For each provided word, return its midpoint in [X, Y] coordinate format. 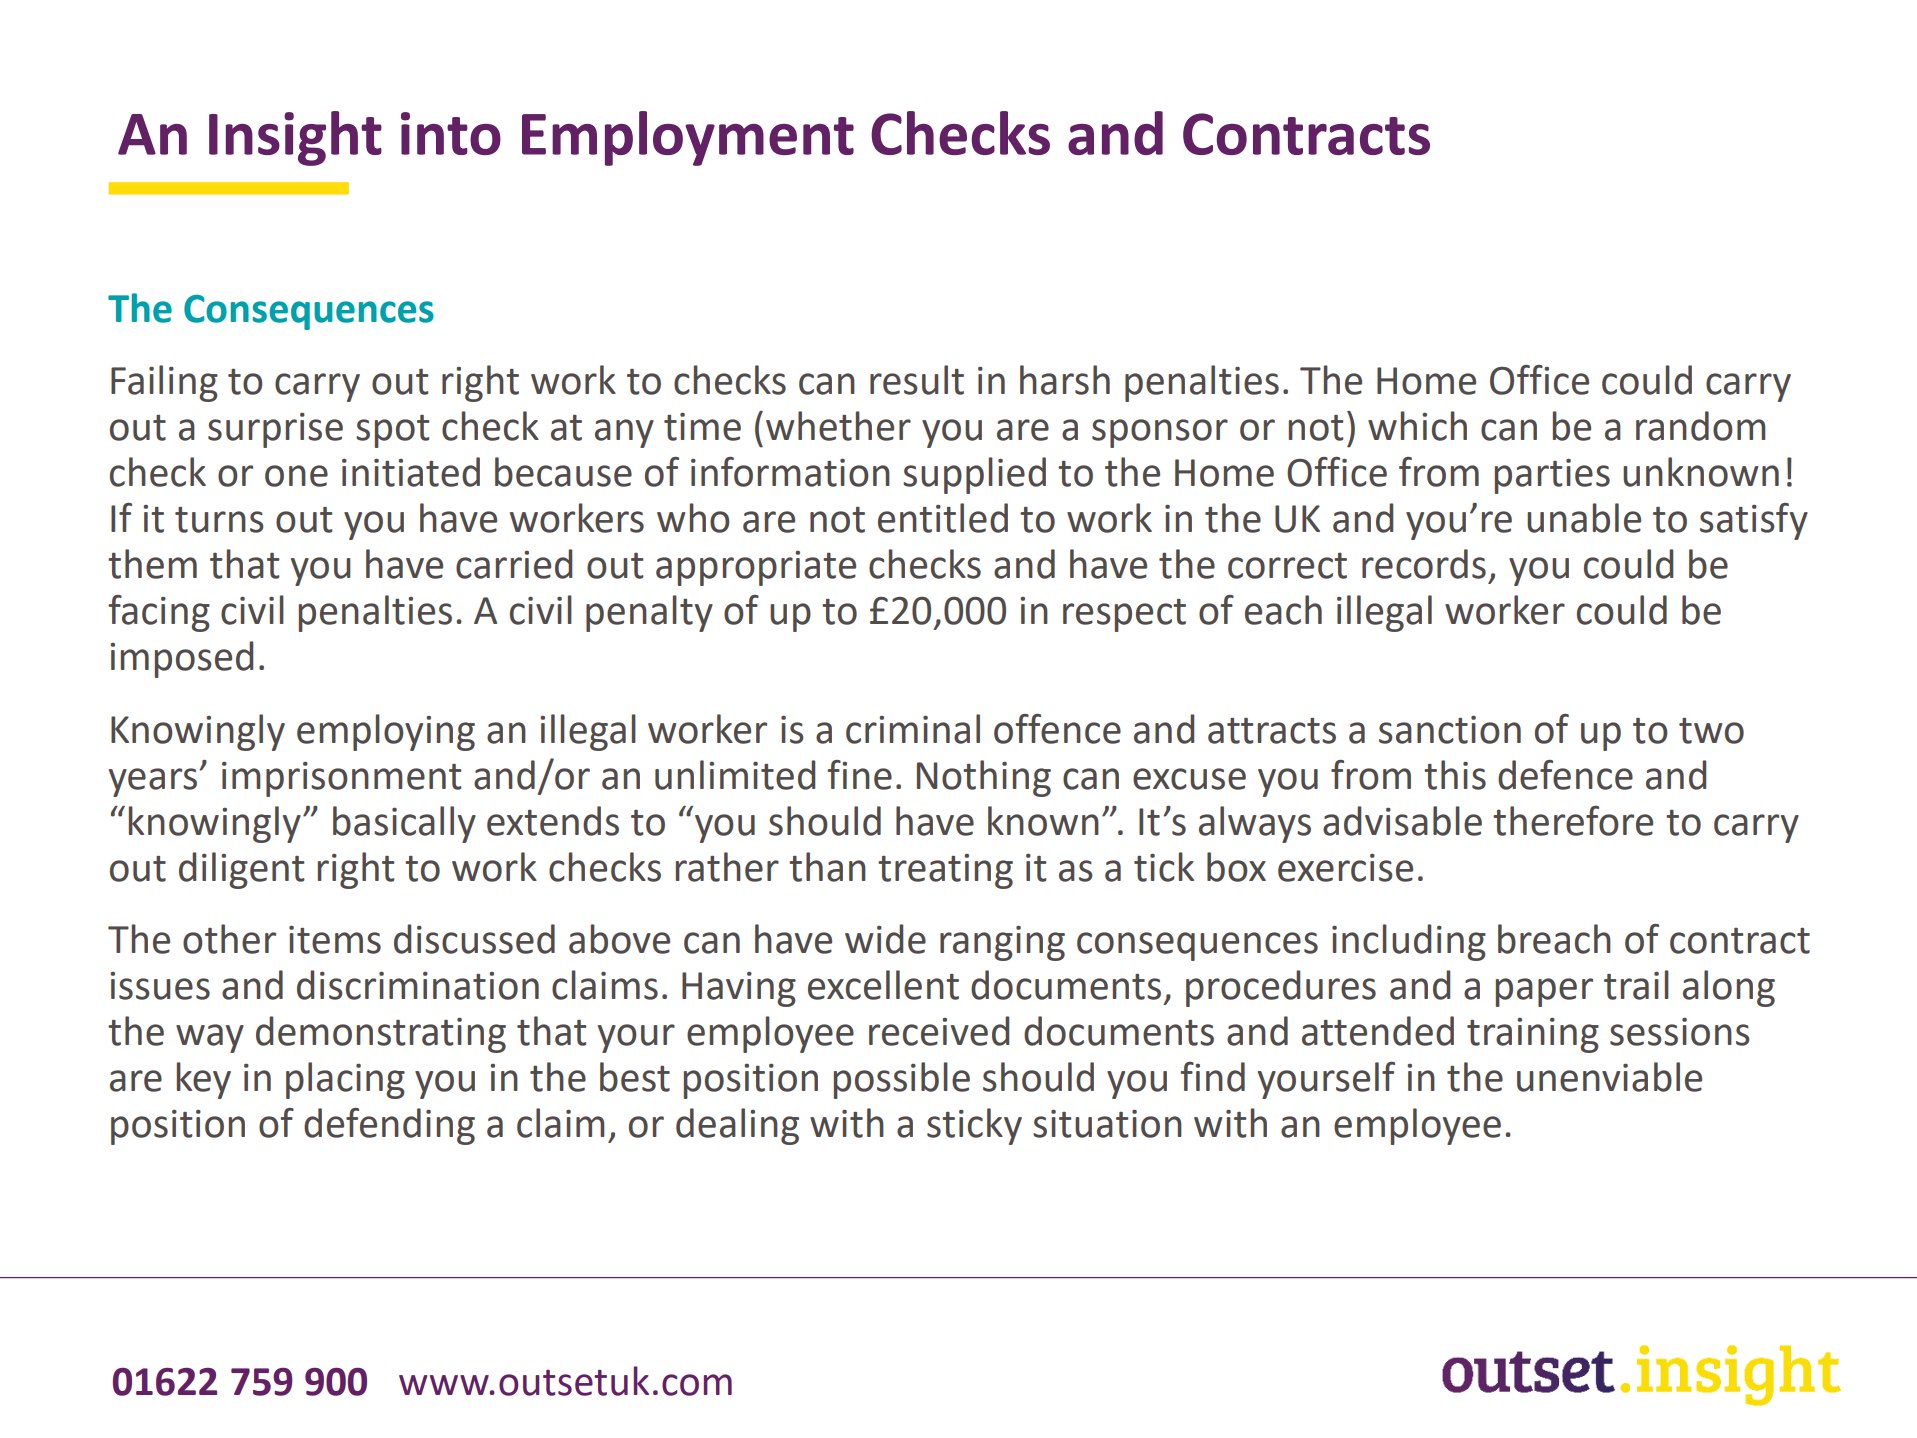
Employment [688, 138]
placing [345, 1080]
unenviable [1609, 1077]
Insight [295, 138]
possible [902, 1080]
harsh [1065, 380]
